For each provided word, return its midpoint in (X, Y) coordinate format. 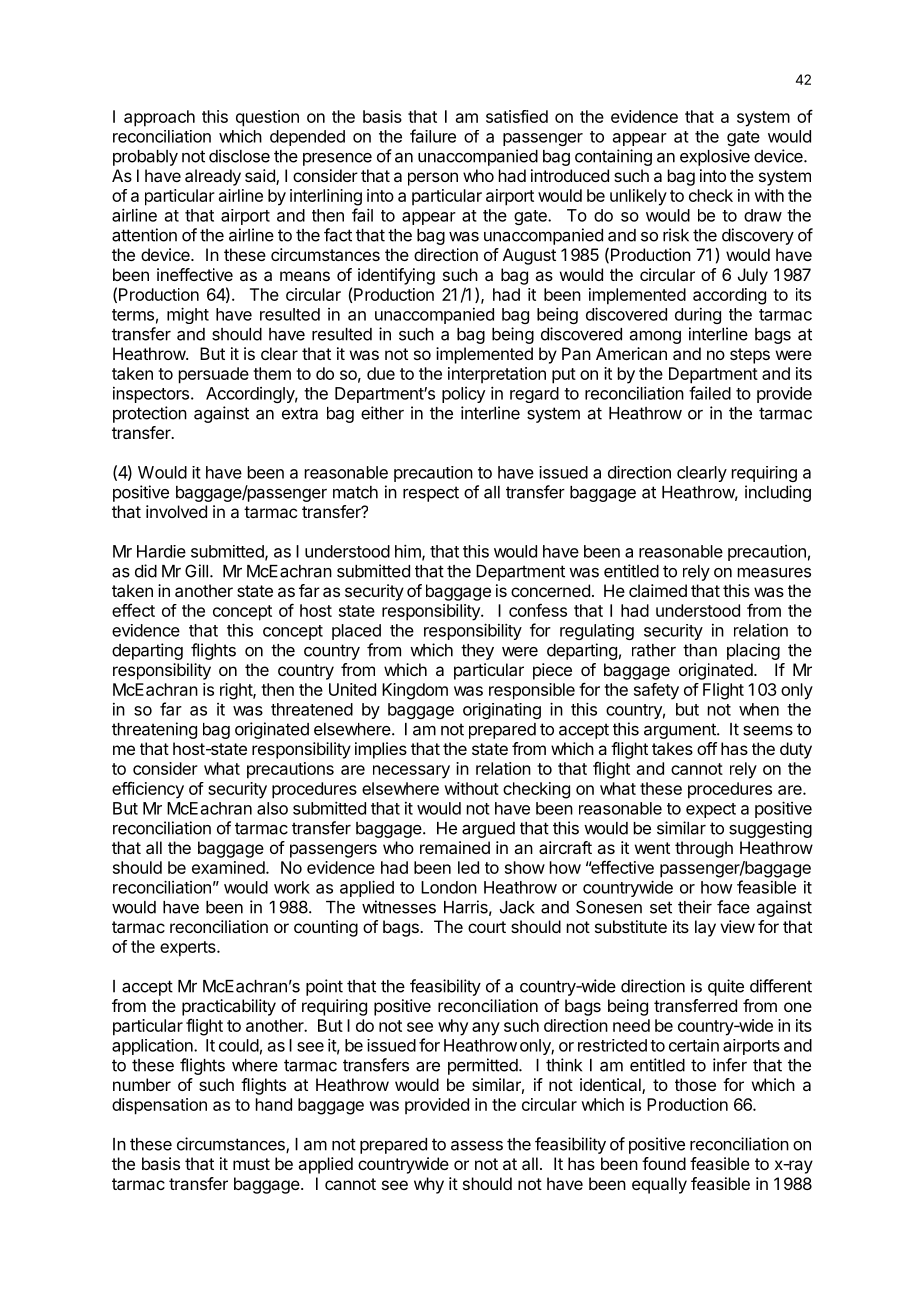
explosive (715, 157)
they (477, 652)
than (700, 650)
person (433, 179)
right (237, 691)
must (251, 1164)
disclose (239, 156)
